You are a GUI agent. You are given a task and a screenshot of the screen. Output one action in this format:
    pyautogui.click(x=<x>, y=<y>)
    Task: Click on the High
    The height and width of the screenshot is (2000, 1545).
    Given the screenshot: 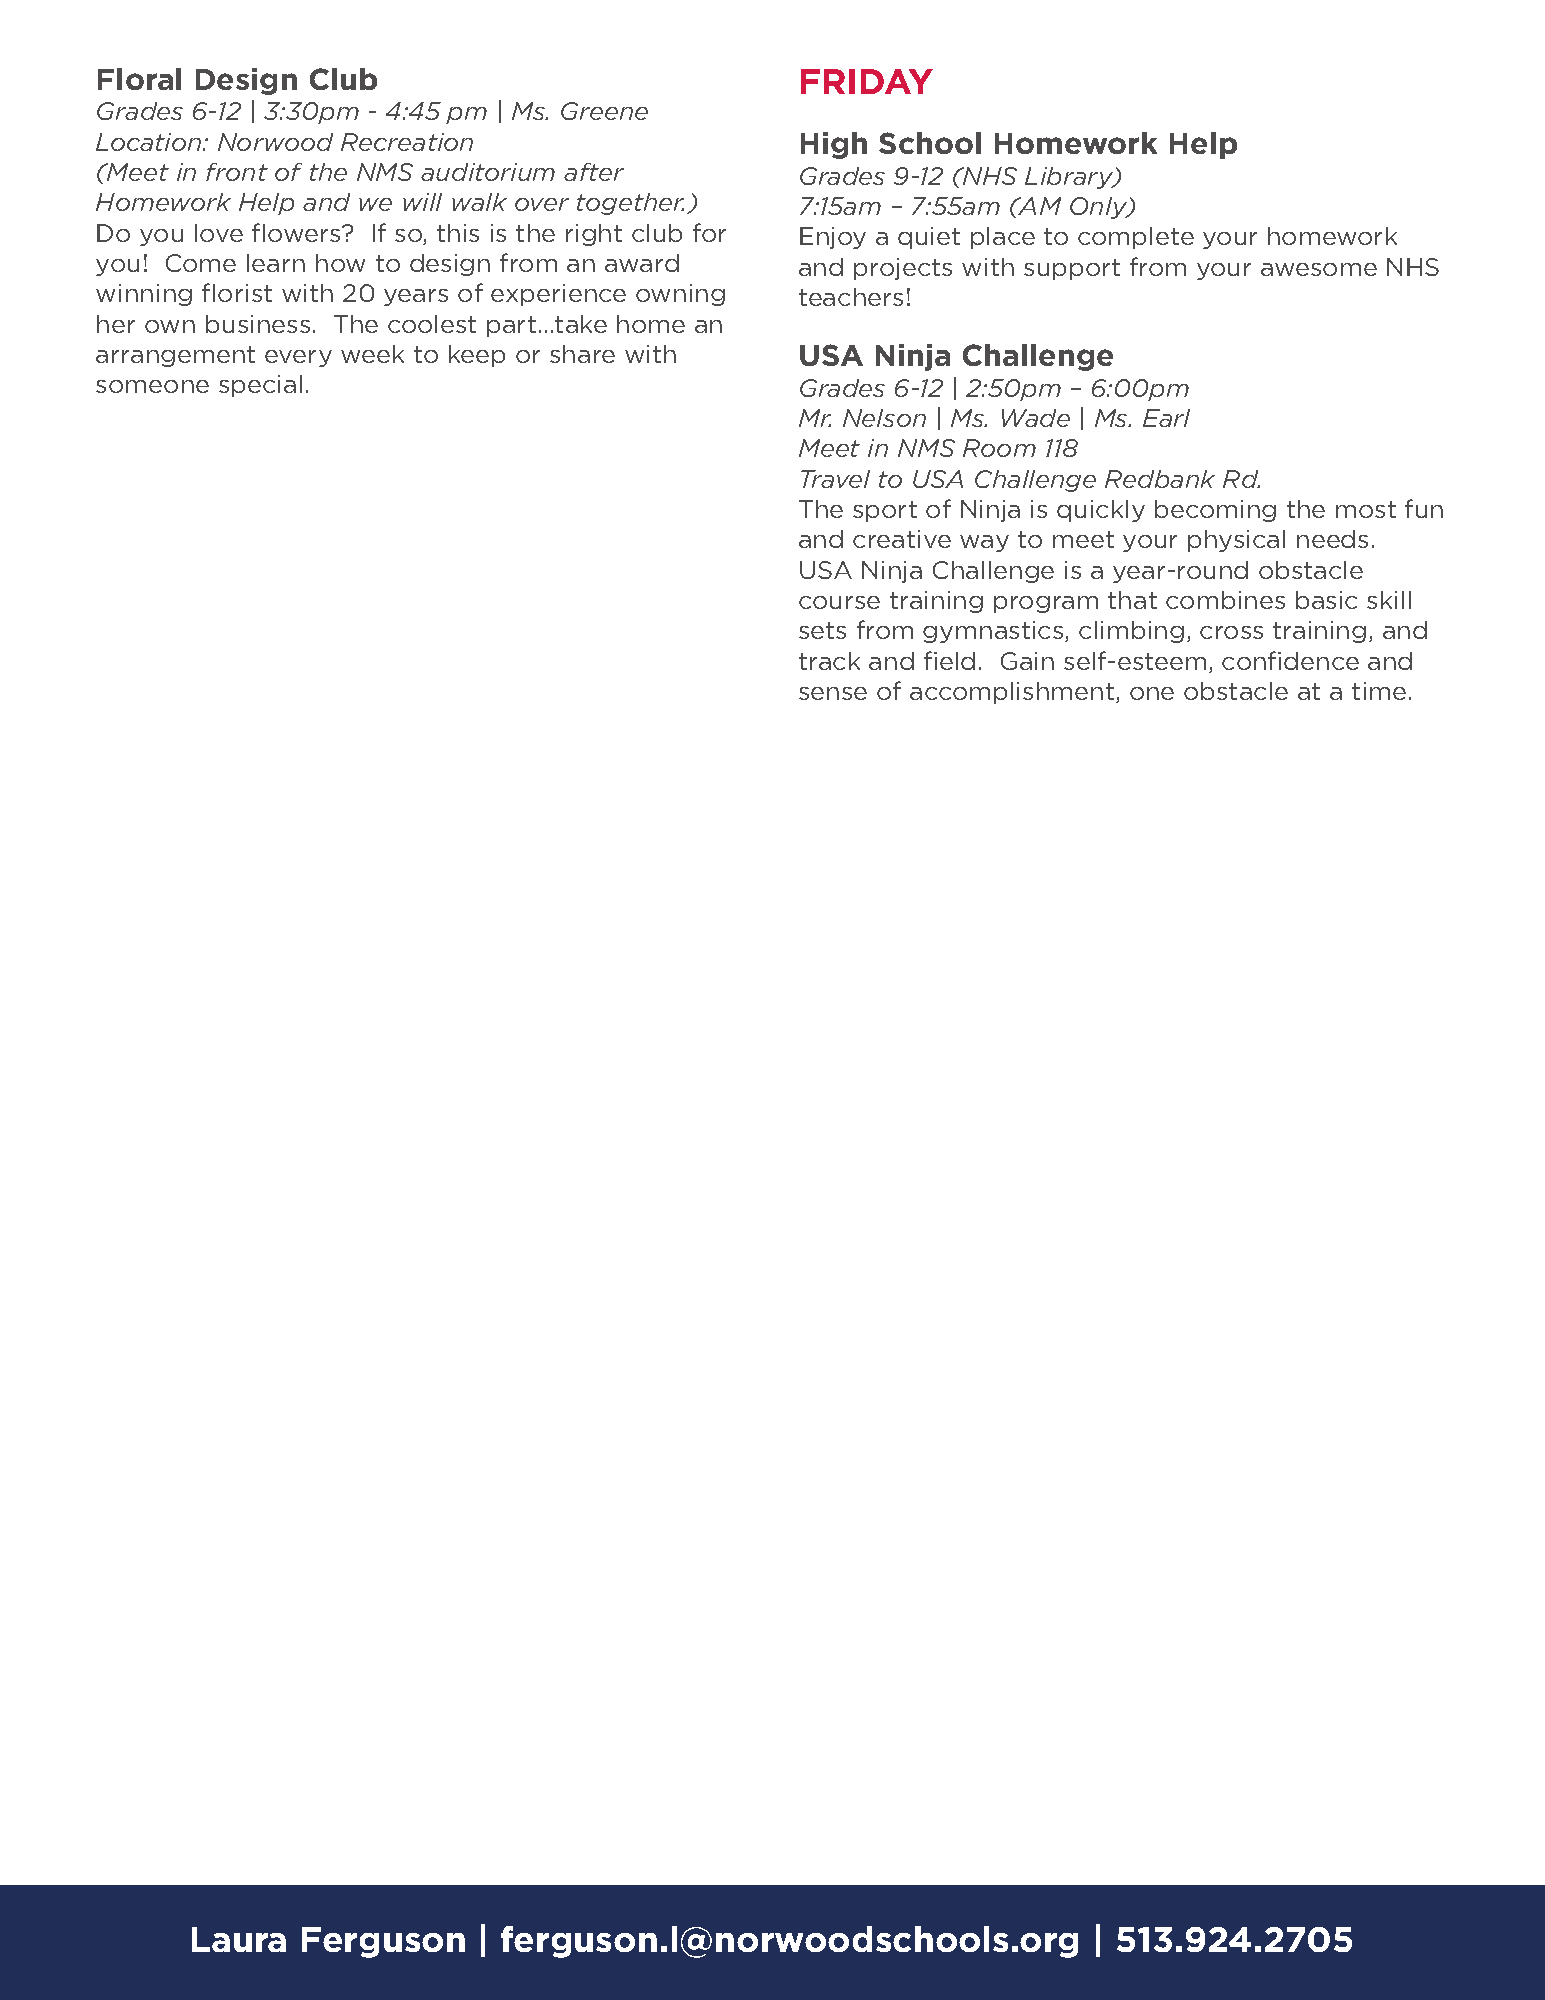 What is the action you would take?
    pyautogui.click(x=834, y=145)
